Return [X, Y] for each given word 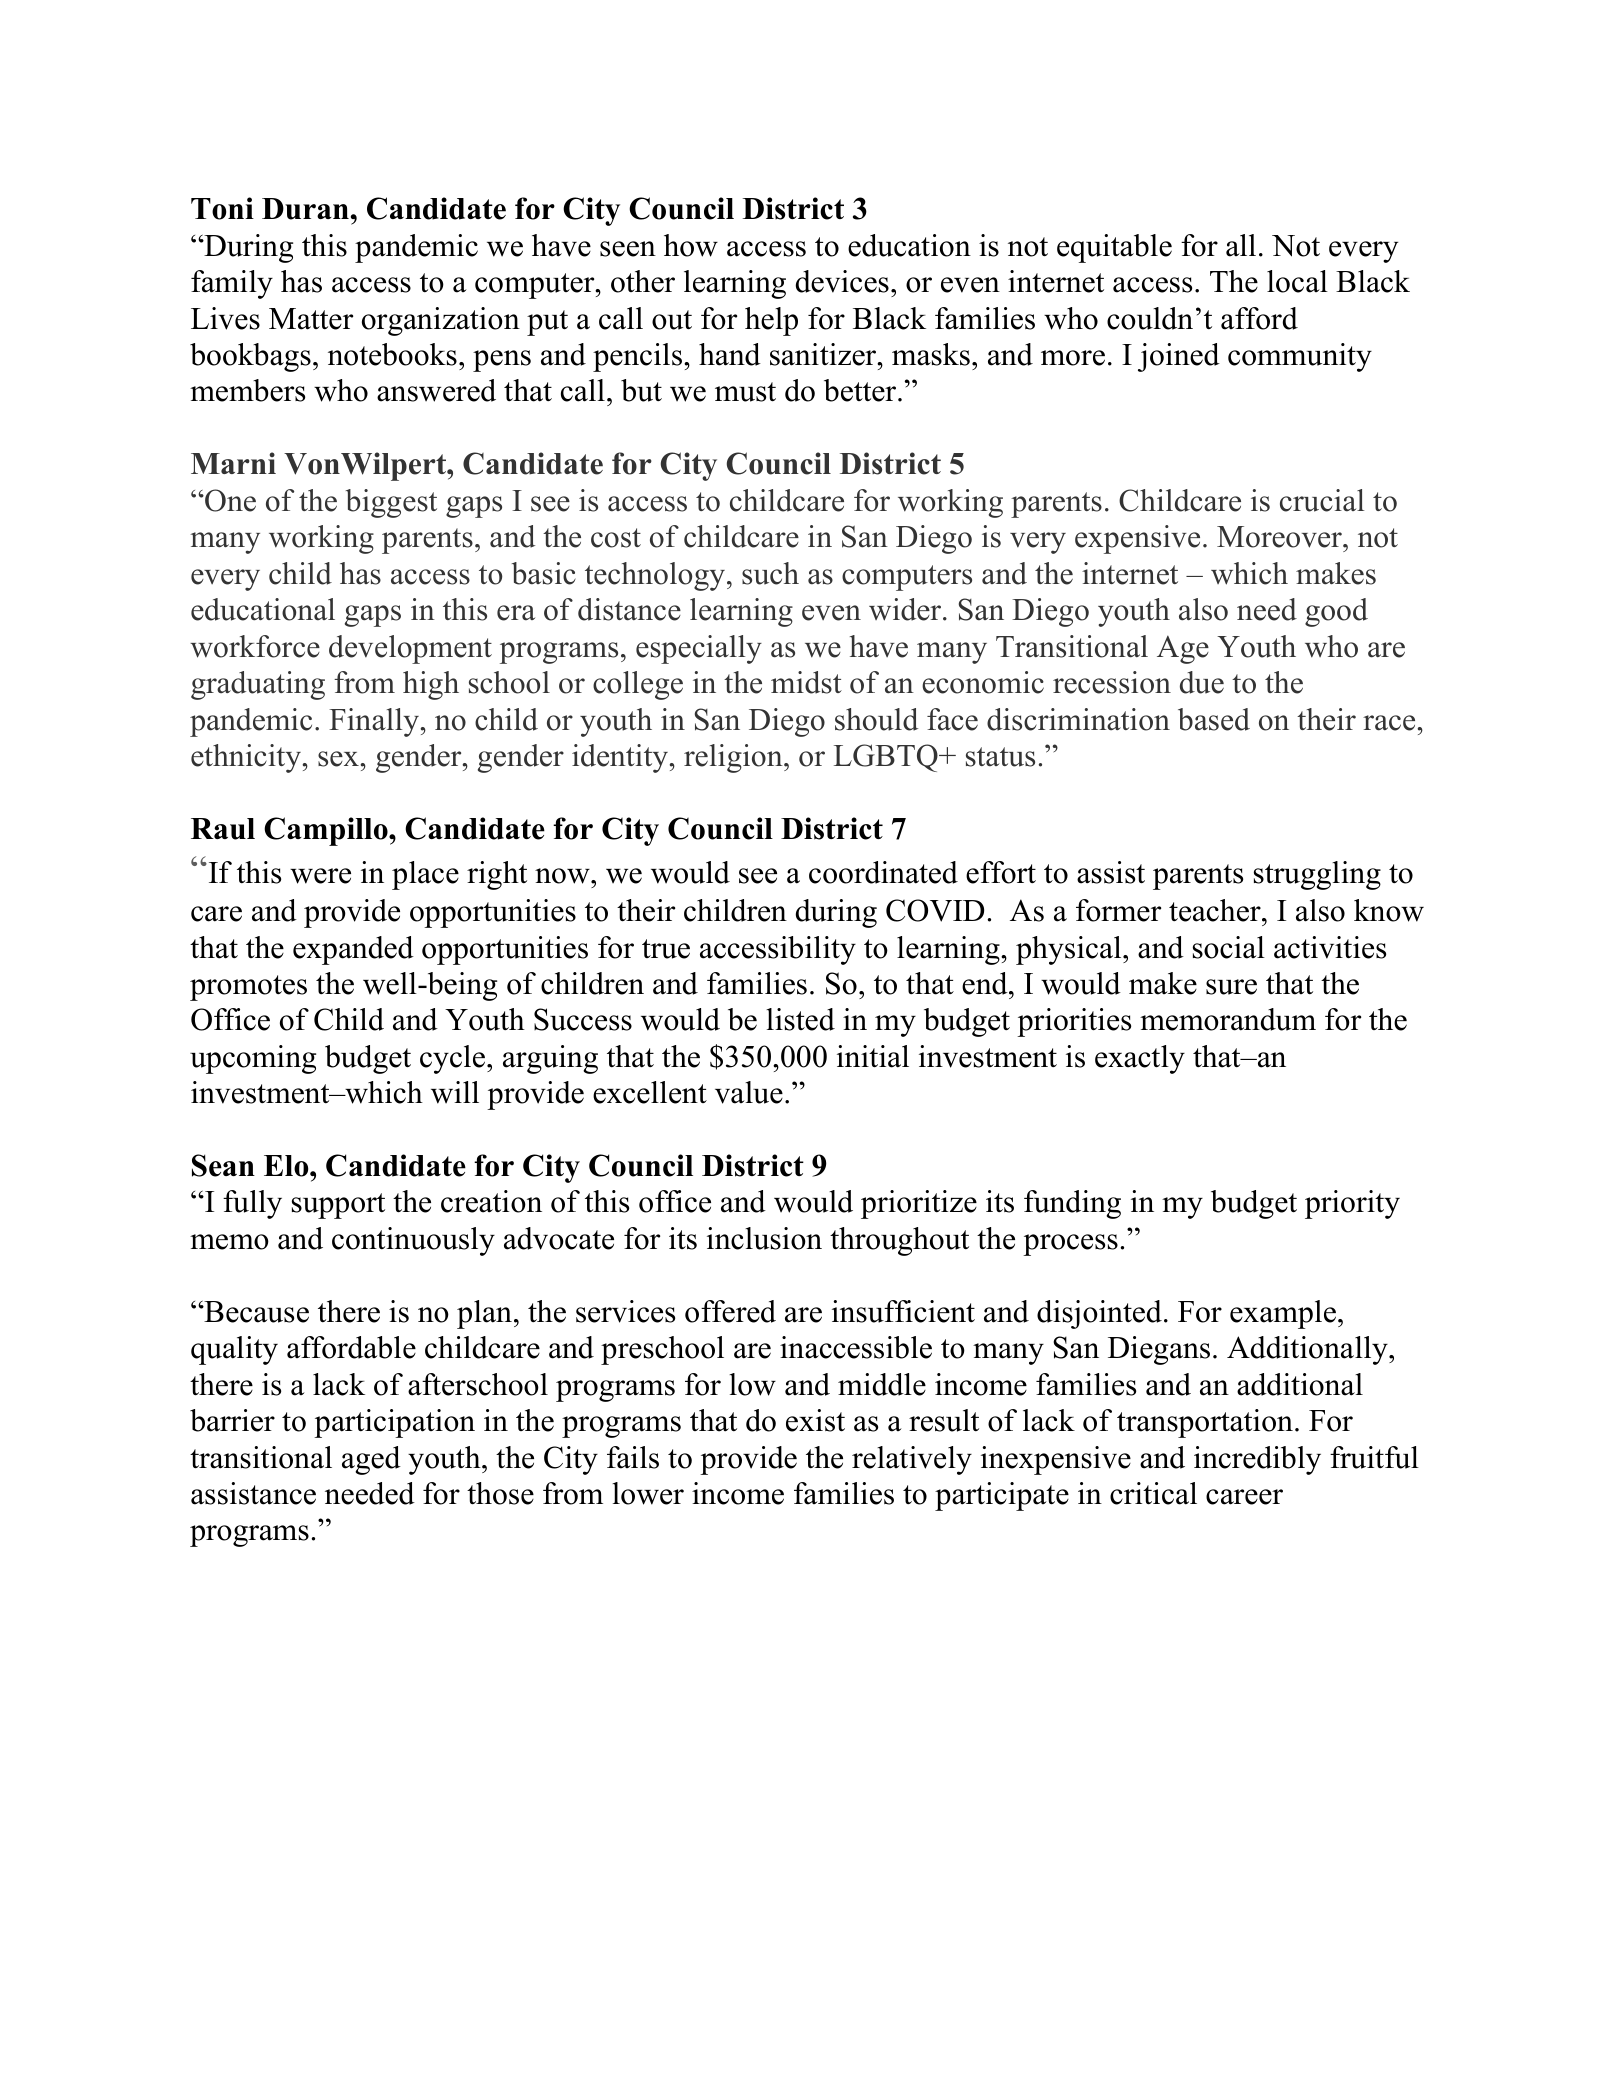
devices [842, 281]
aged [371, 1460]
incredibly [1257, 1460]
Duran [305, 209]
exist [815, 1420]
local [1297, 281]
